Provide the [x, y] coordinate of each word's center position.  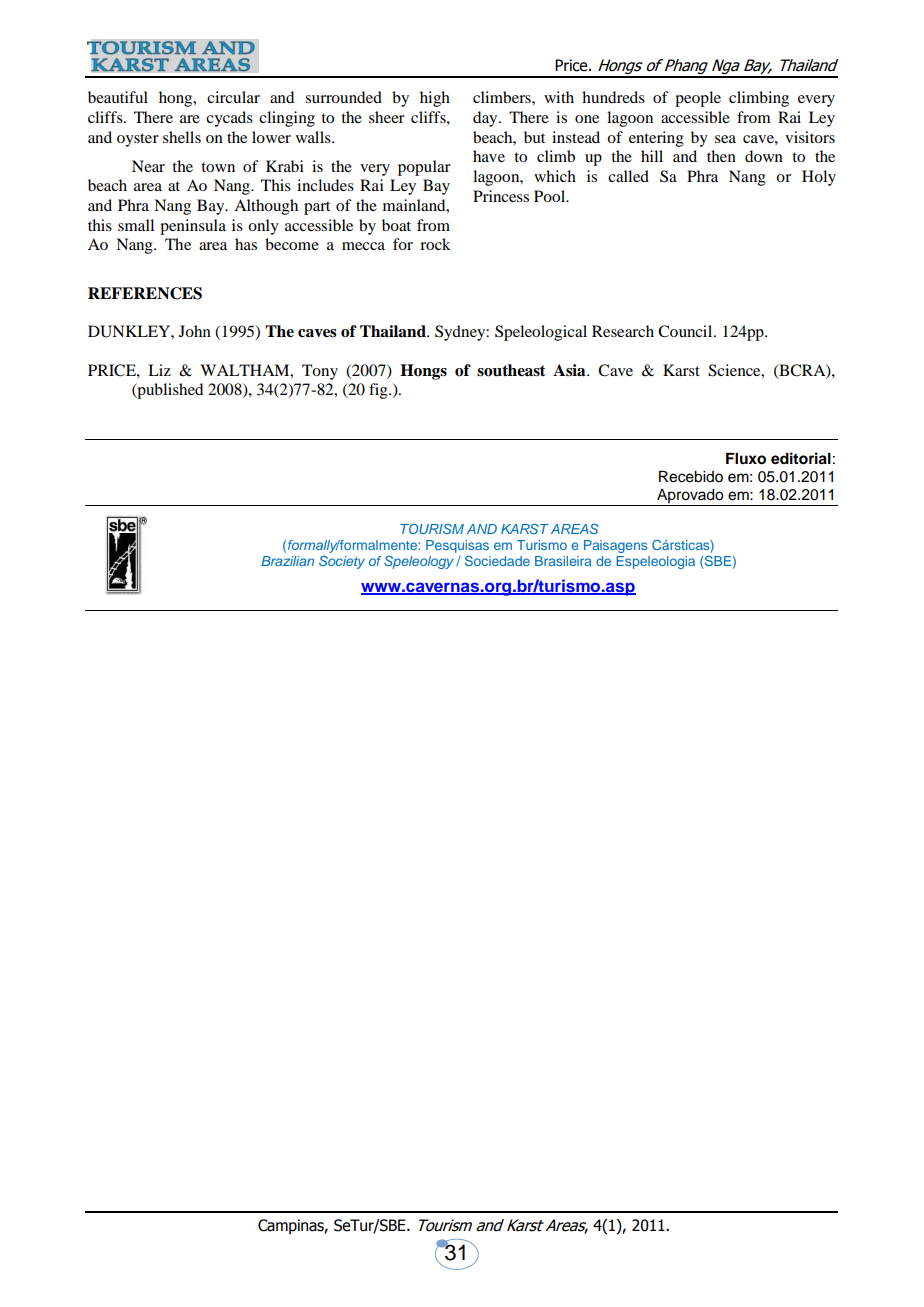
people [698, 99]
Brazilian [287, 561]
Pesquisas [457, 546]
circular [233, 97]
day [486, 119]
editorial [801, 458]
